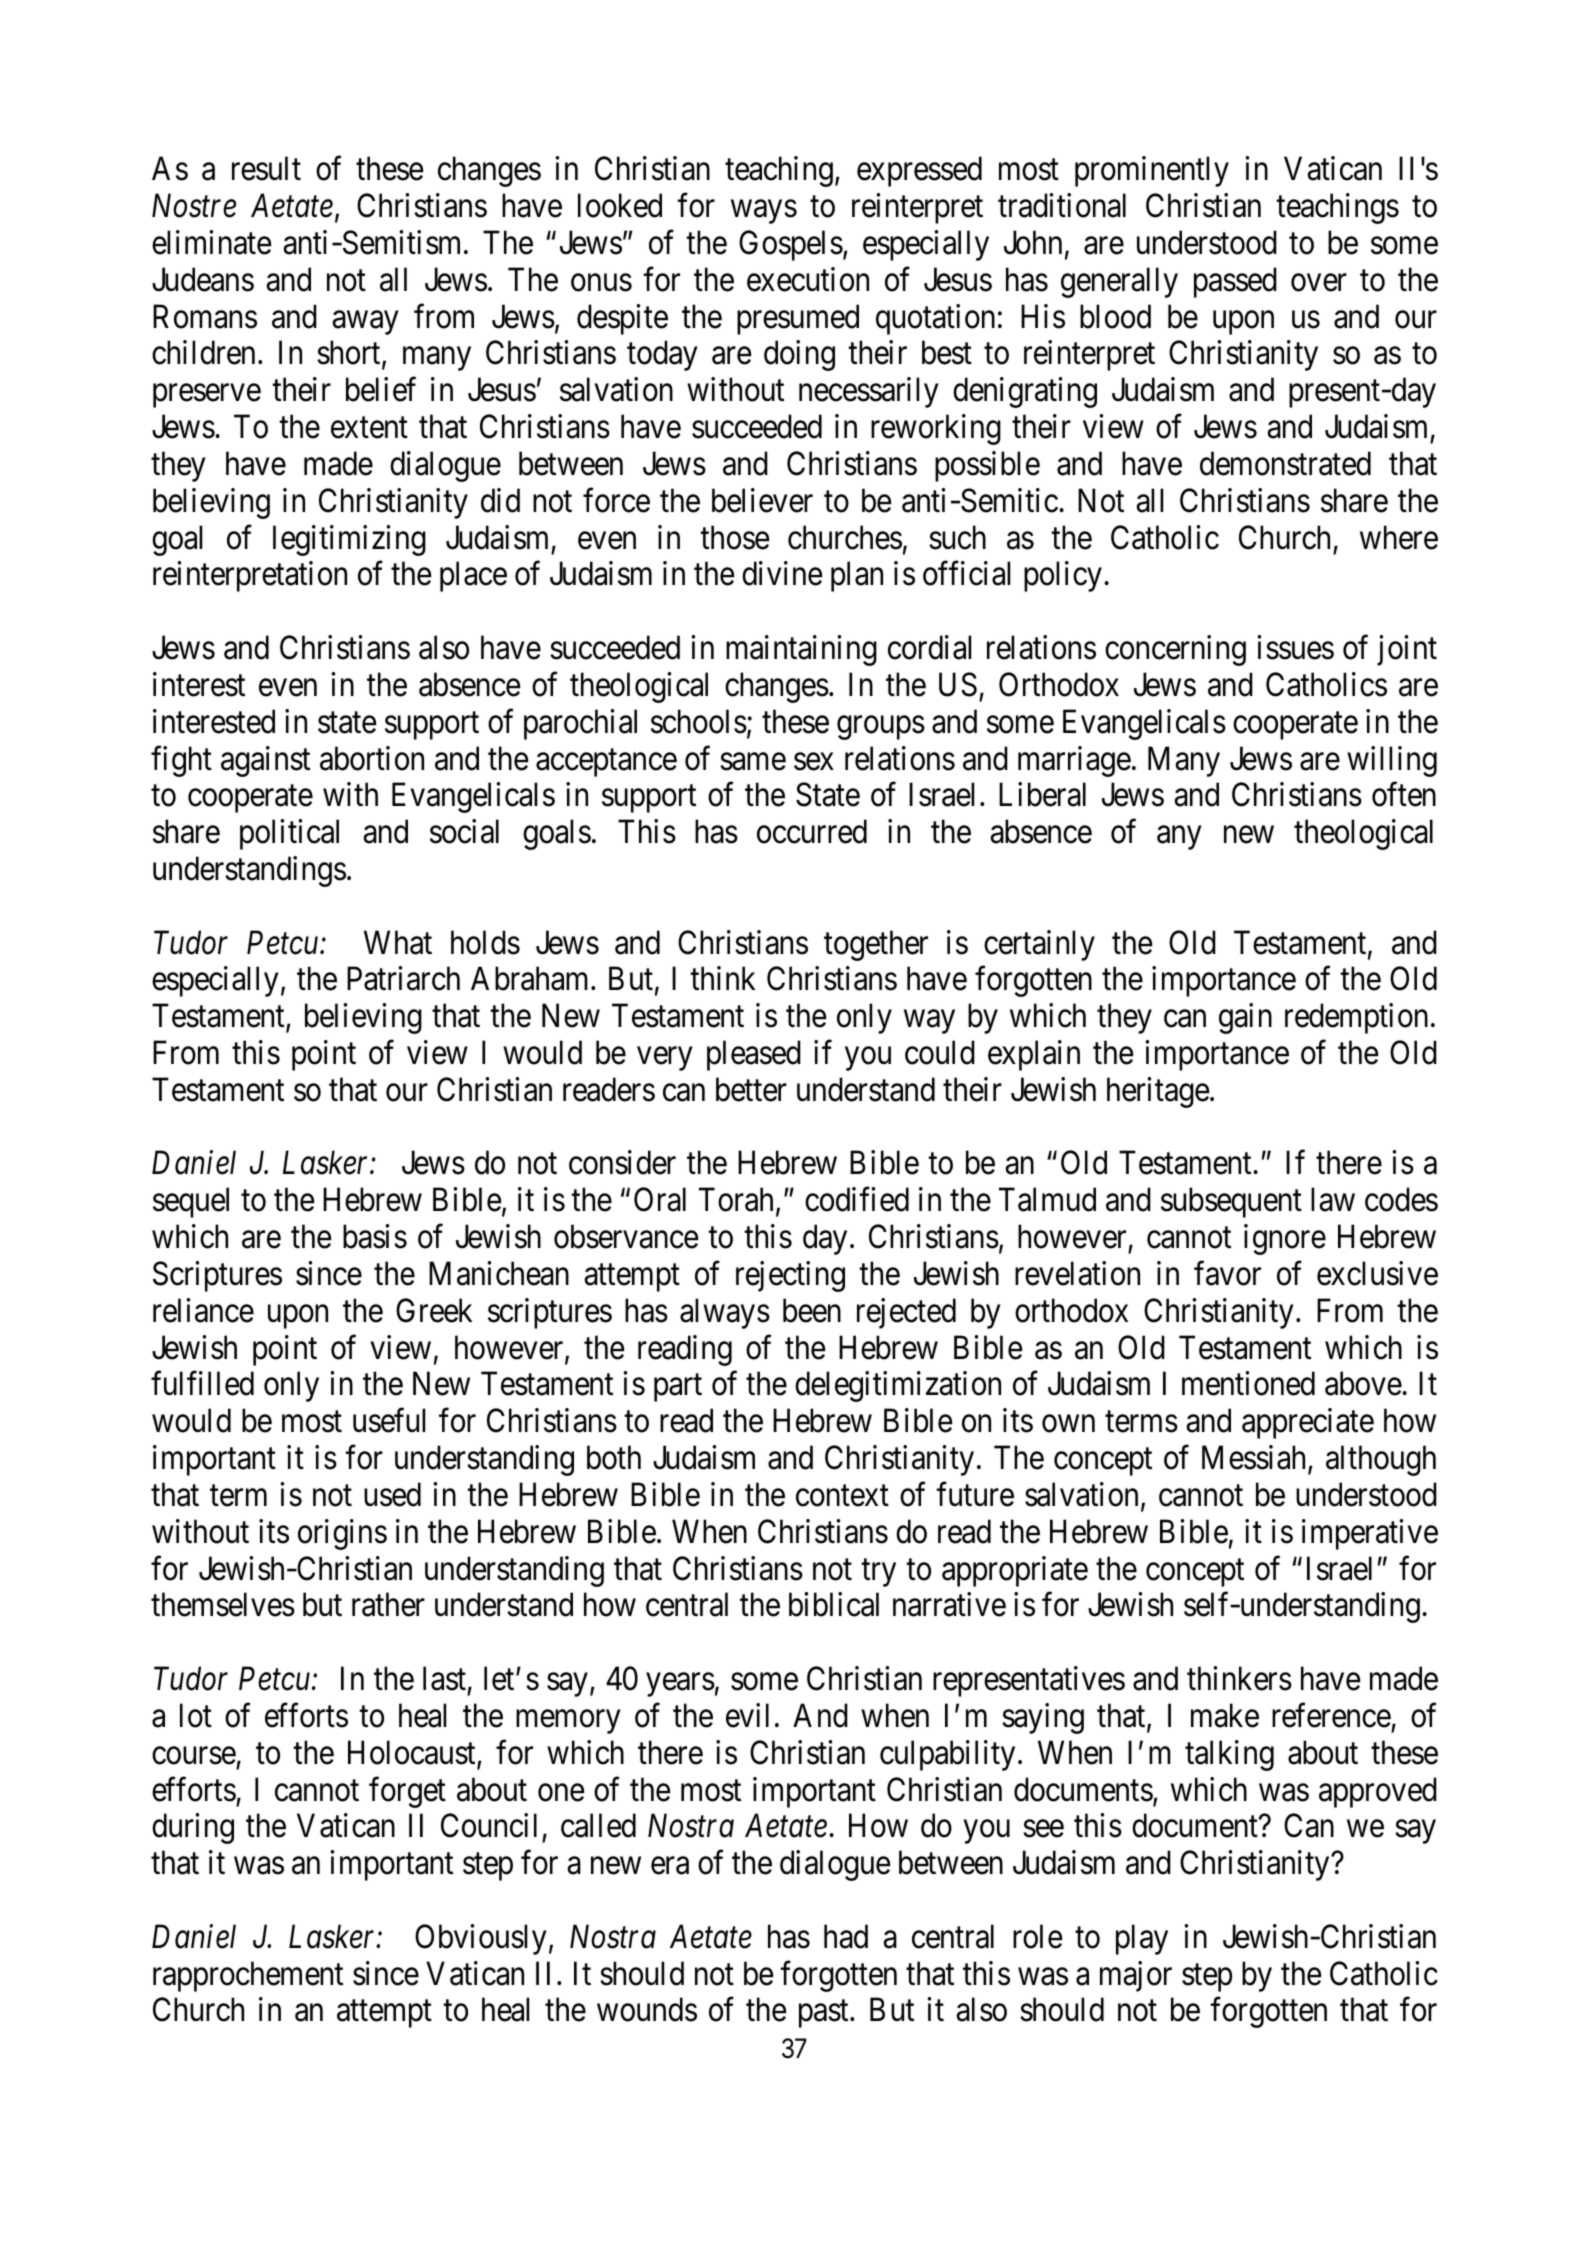  I want to click on Messiah, so click(1255, 1458).
